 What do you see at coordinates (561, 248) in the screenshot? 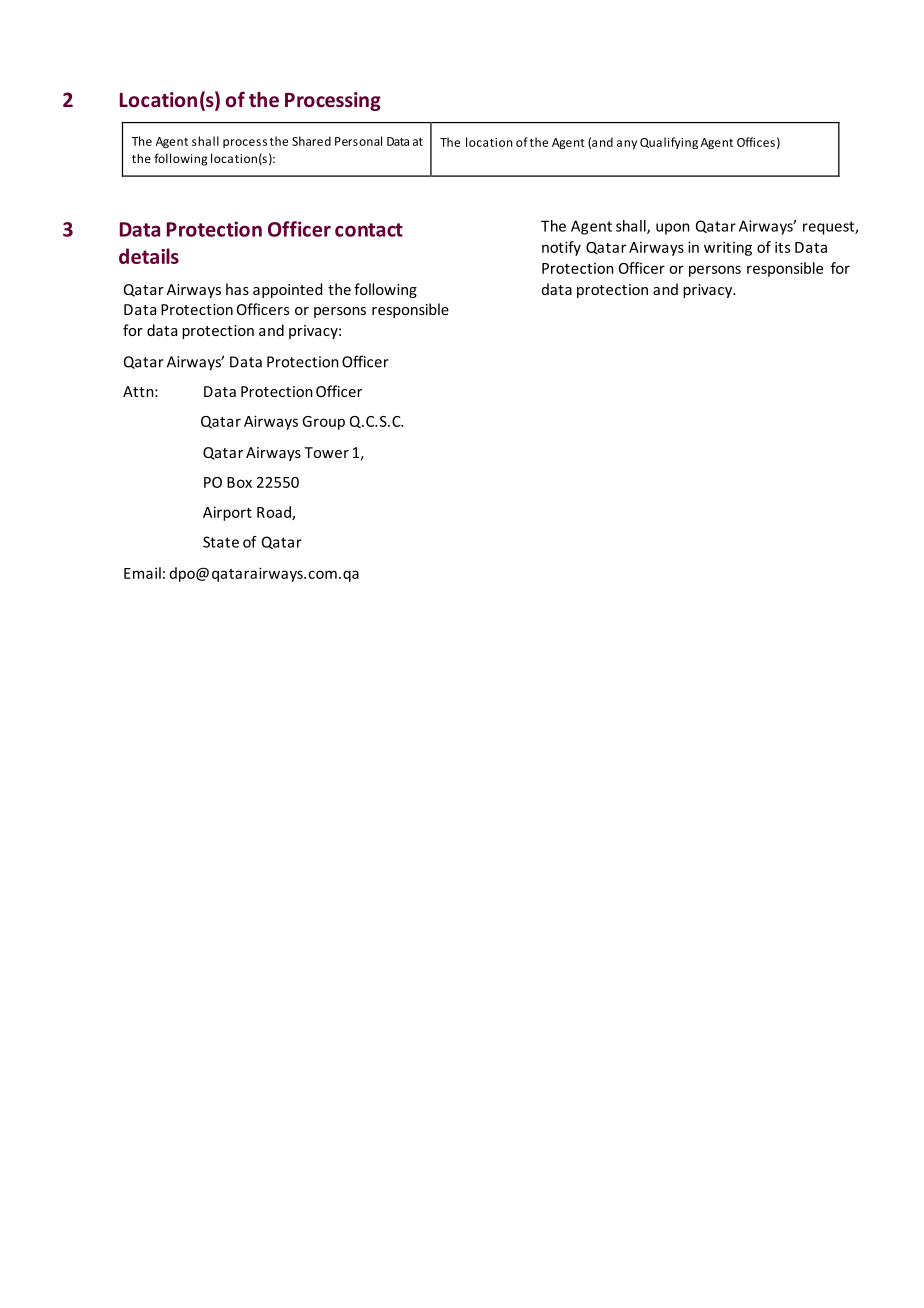
I see `notify` at bounding box center [561, 248].
